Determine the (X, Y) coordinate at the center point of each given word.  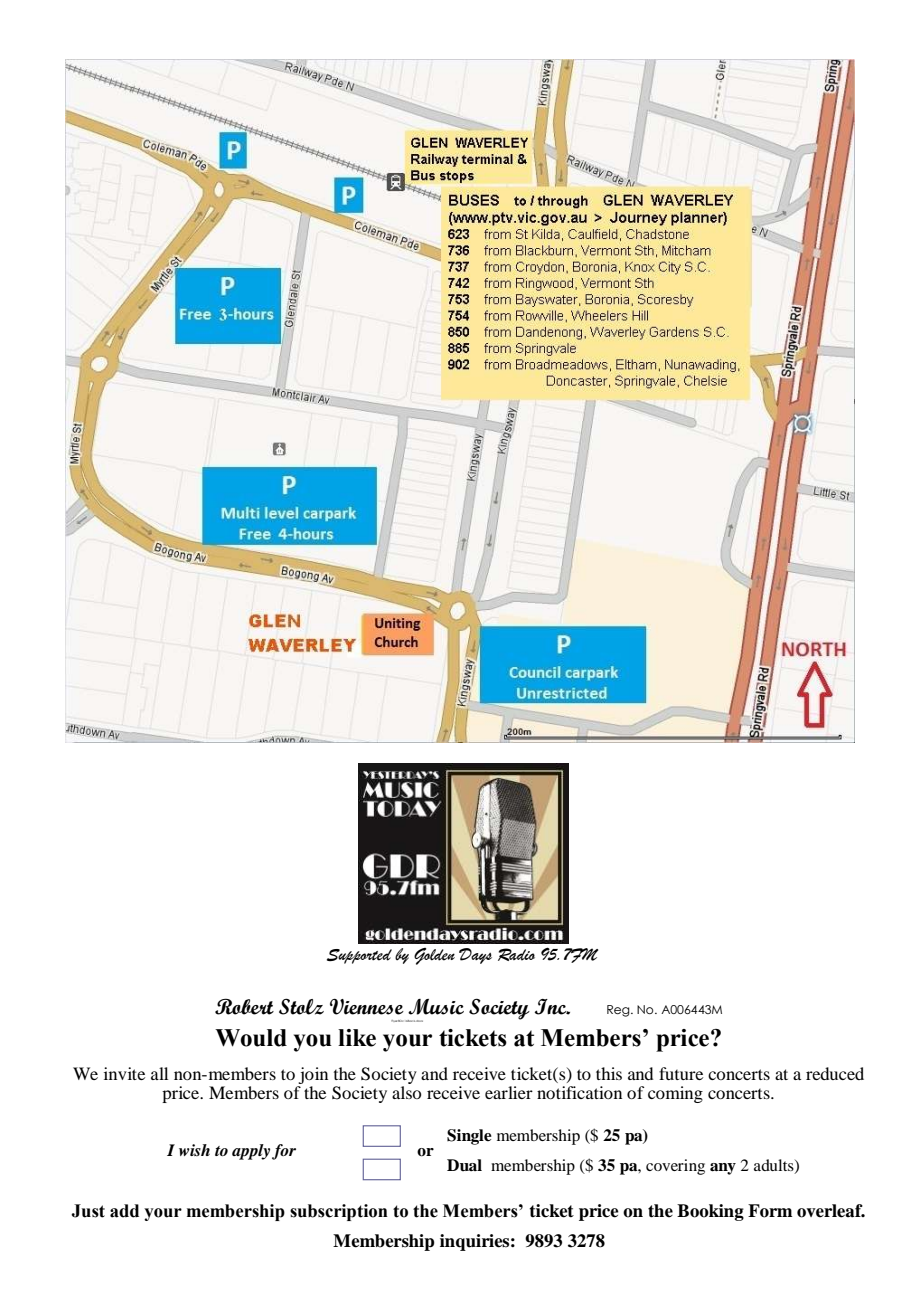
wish (194, 1150)
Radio (516, 954)
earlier (509, 1092)
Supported (359, 956)
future (681, 1073)
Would (251, 1038)
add (124, 1211)
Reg (619, 1011)
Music (436, 1007)
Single (469, 1137)
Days (475, 956)
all (159, 1073)
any (723, 1169)
